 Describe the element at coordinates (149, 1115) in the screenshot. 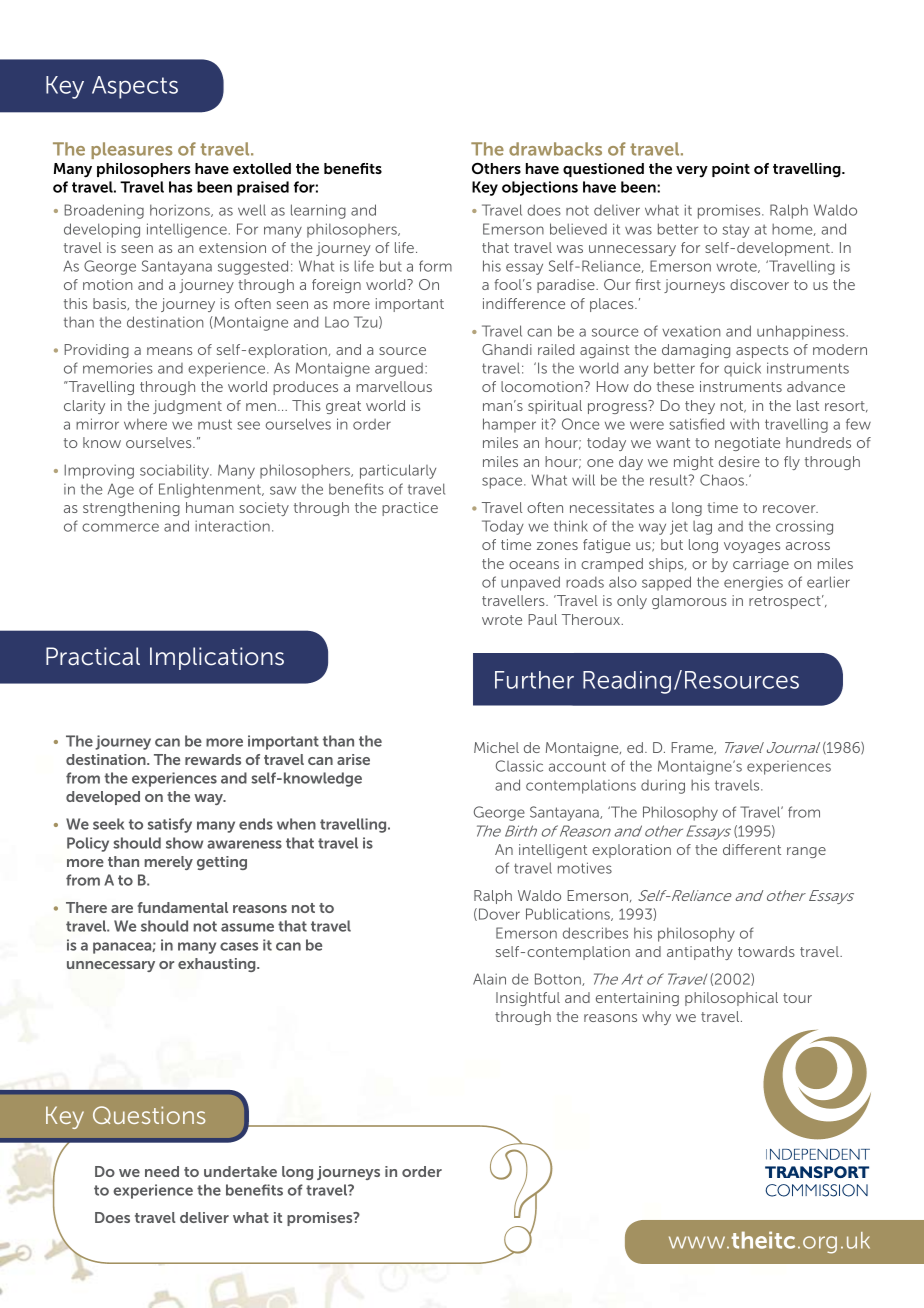

I see `Questions` at that location.
